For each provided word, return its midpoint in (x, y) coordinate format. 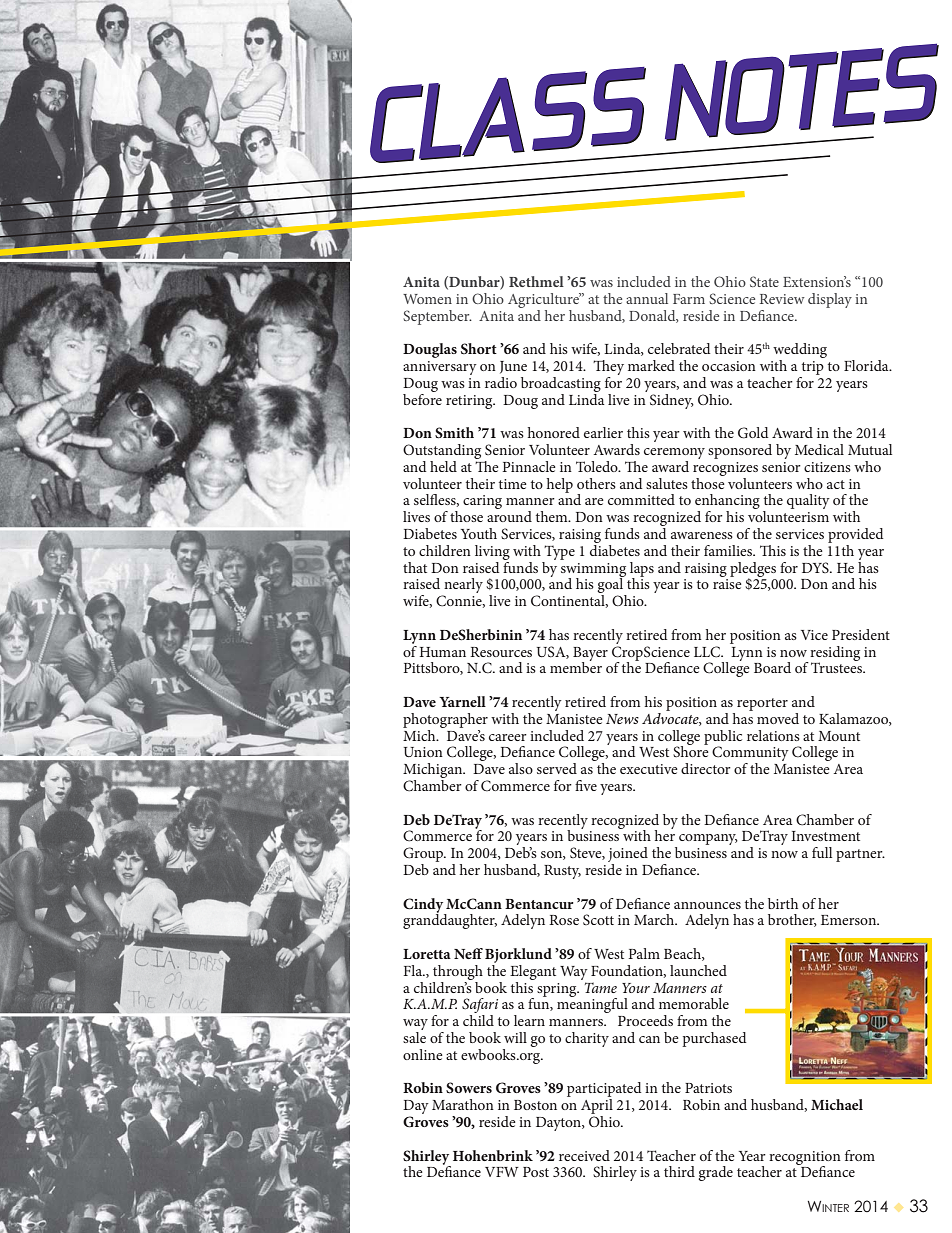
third (679, 1171)
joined (628, 856)
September (438, 317)
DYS (816, 567)
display (830, 300)
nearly (462, 587)
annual (647, 298)
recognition (805, 1159)
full (822, 852)
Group (424, 854)
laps (642, 570)
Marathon (463, 1104)
